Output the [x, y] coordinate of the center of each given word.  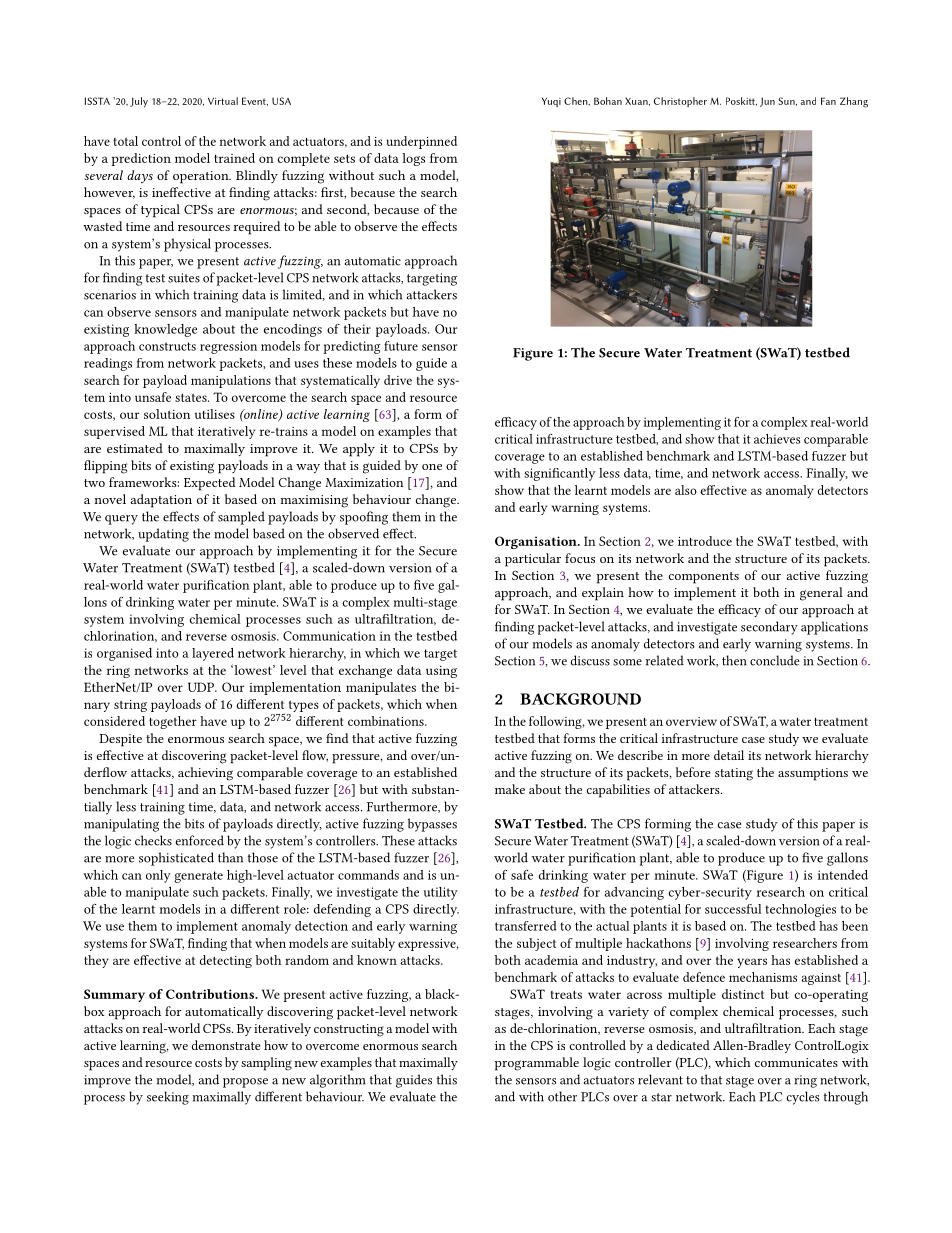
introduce [705, 541]
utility [440, 893]
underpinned [421, 142]
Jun [767, 102]
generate [198, 877]
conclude [775, 660]
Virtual [223, 101]
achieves [777, 439]
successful [733, 909]
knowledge [165, 330]
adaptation [161, 501]
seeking [168, 1098]
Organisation [537, 542]
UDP [202, 687]
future [401, 346]
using [441, 672]
